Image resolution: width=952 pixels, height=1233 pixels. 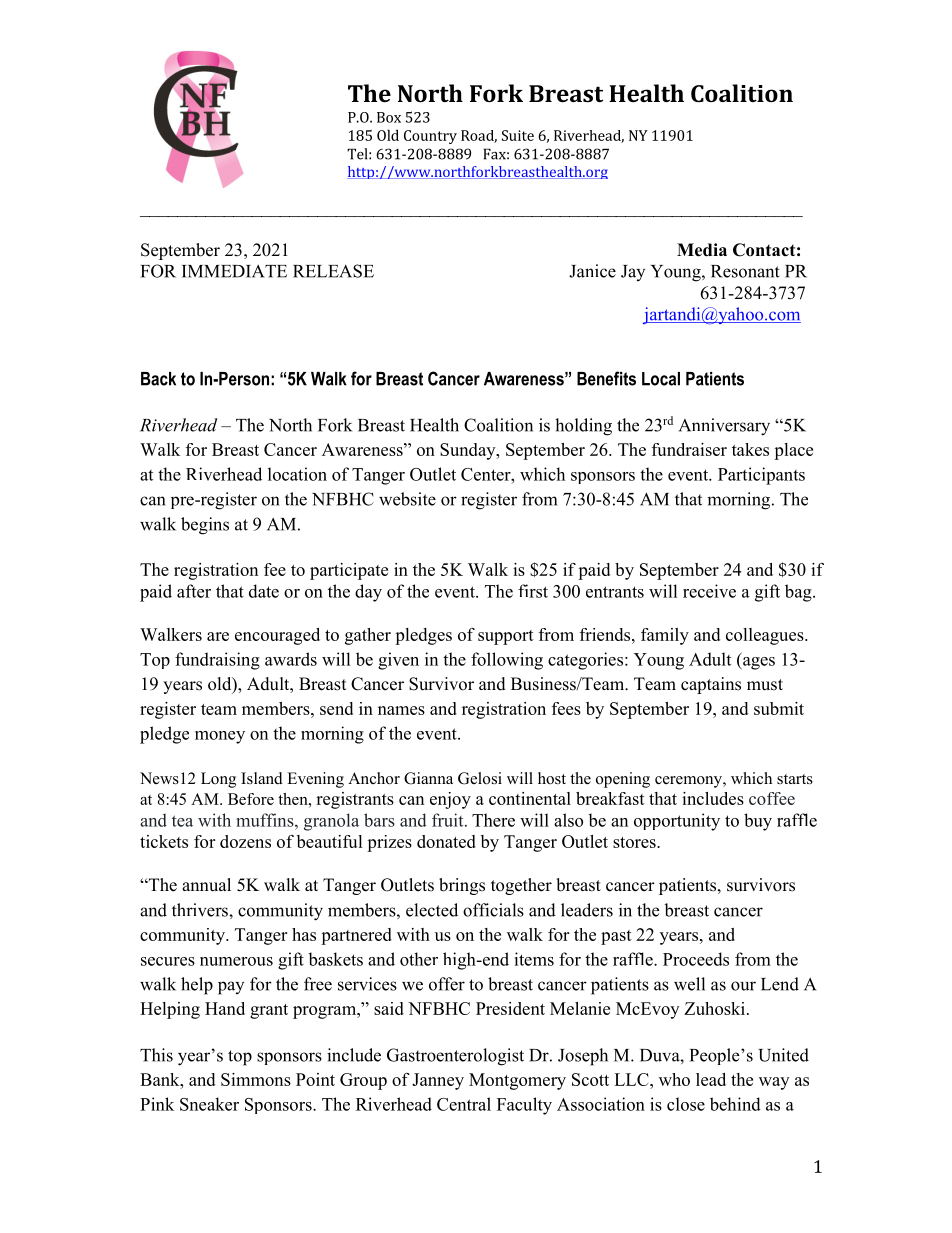 What do you see at coordinates (745, 271) in the screenshot?
I see `Resonant` at bounding box center [745, 271].
